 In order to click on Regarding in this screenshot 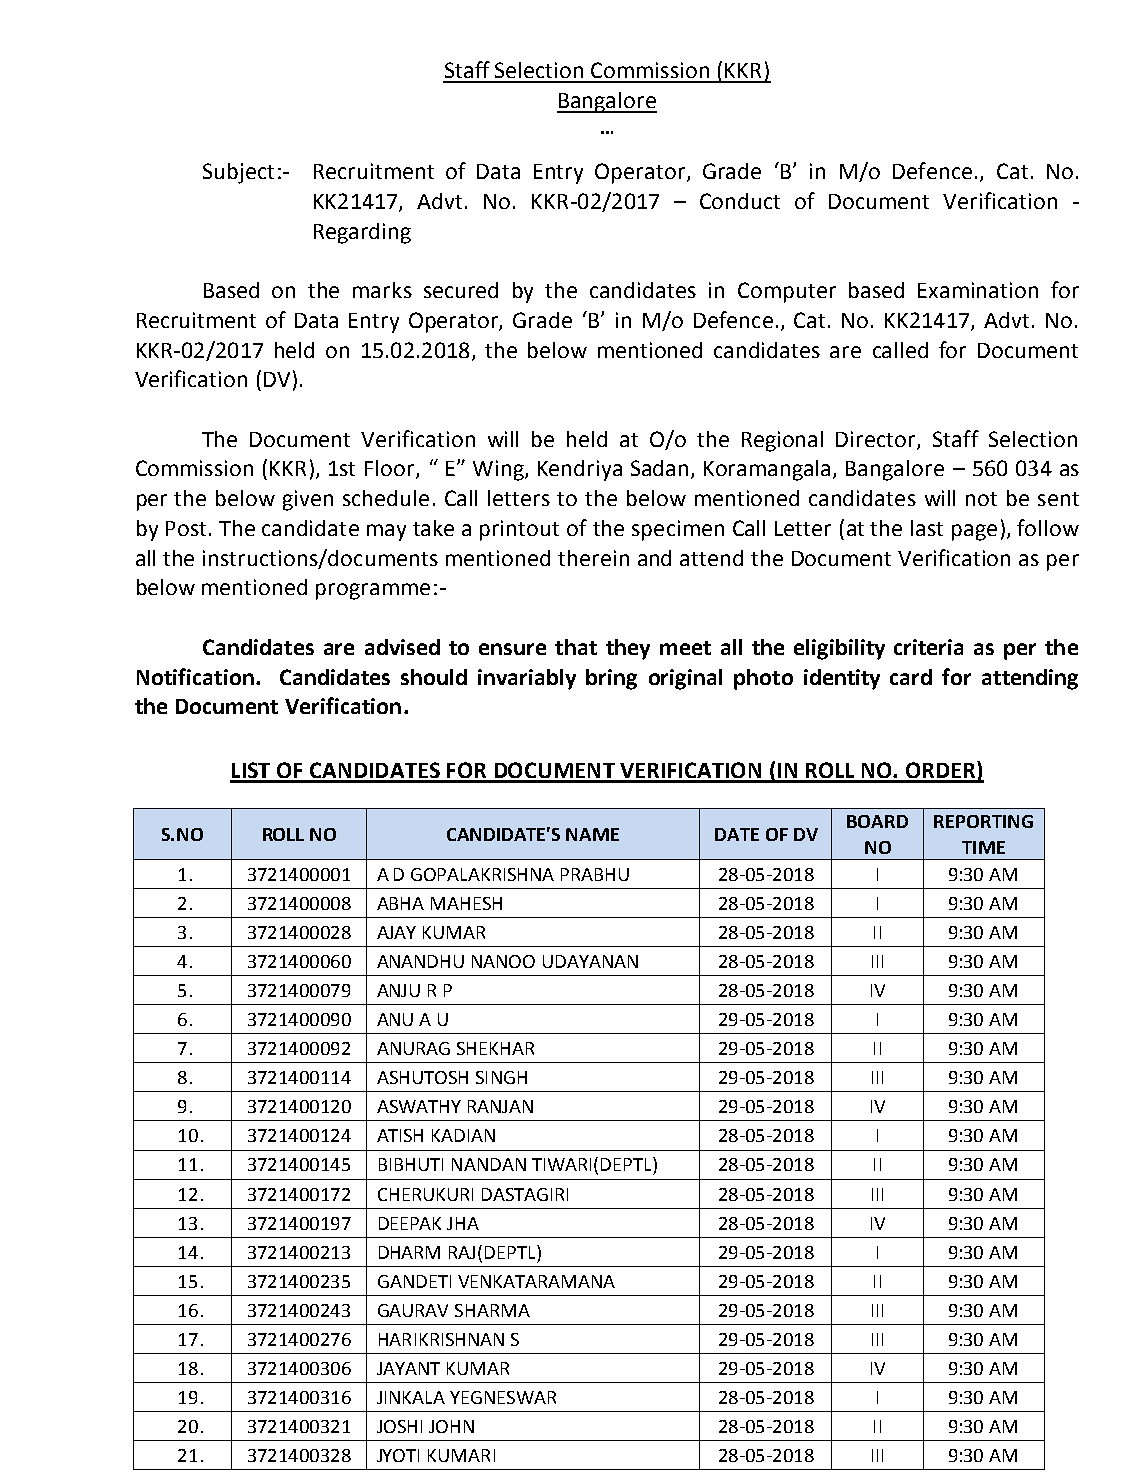, I will do `click(362, 233)`.
